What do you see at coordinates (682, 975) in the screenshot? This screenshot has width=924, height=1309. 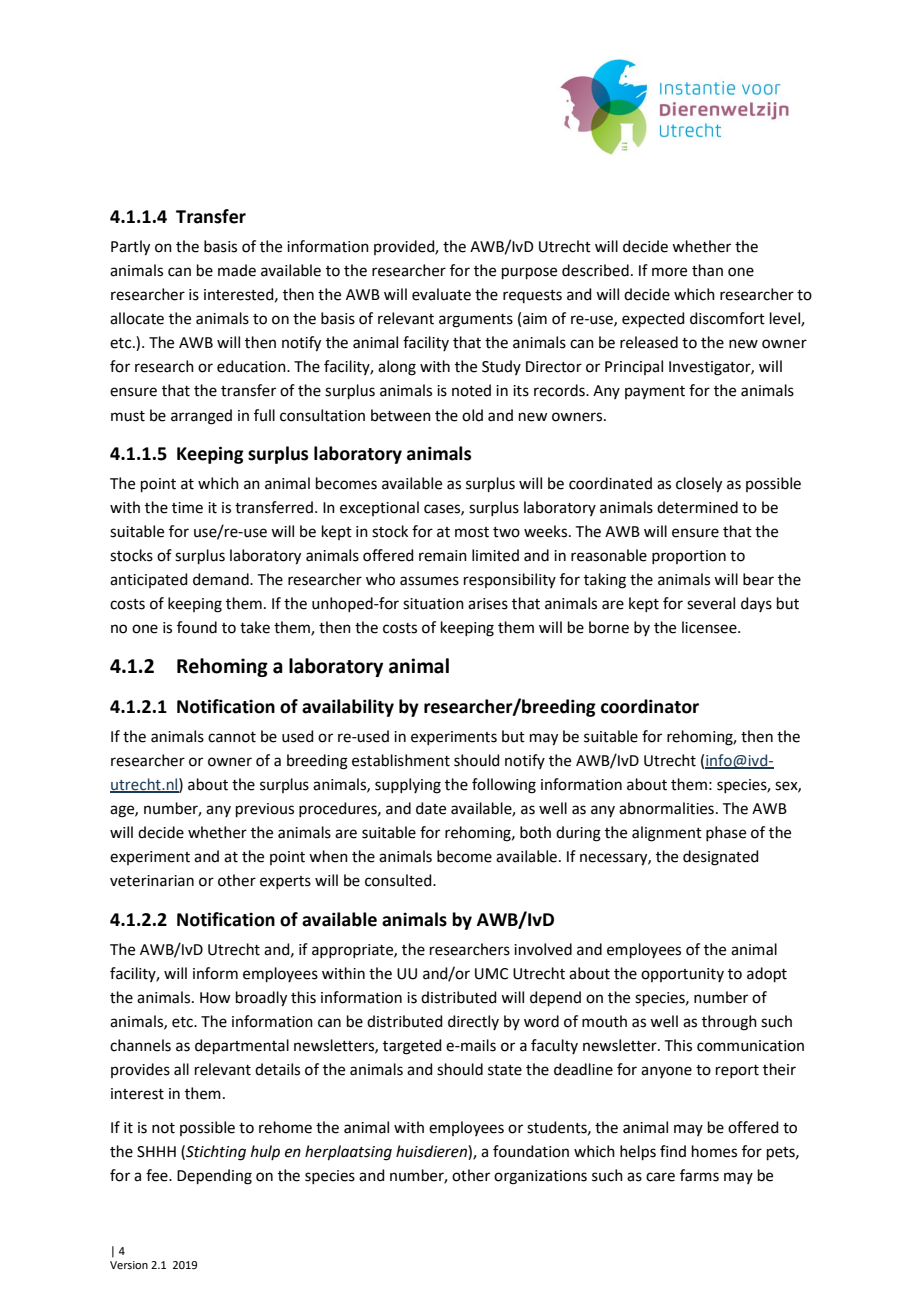 I see `opportunity` at bounding box center [682, 975].
